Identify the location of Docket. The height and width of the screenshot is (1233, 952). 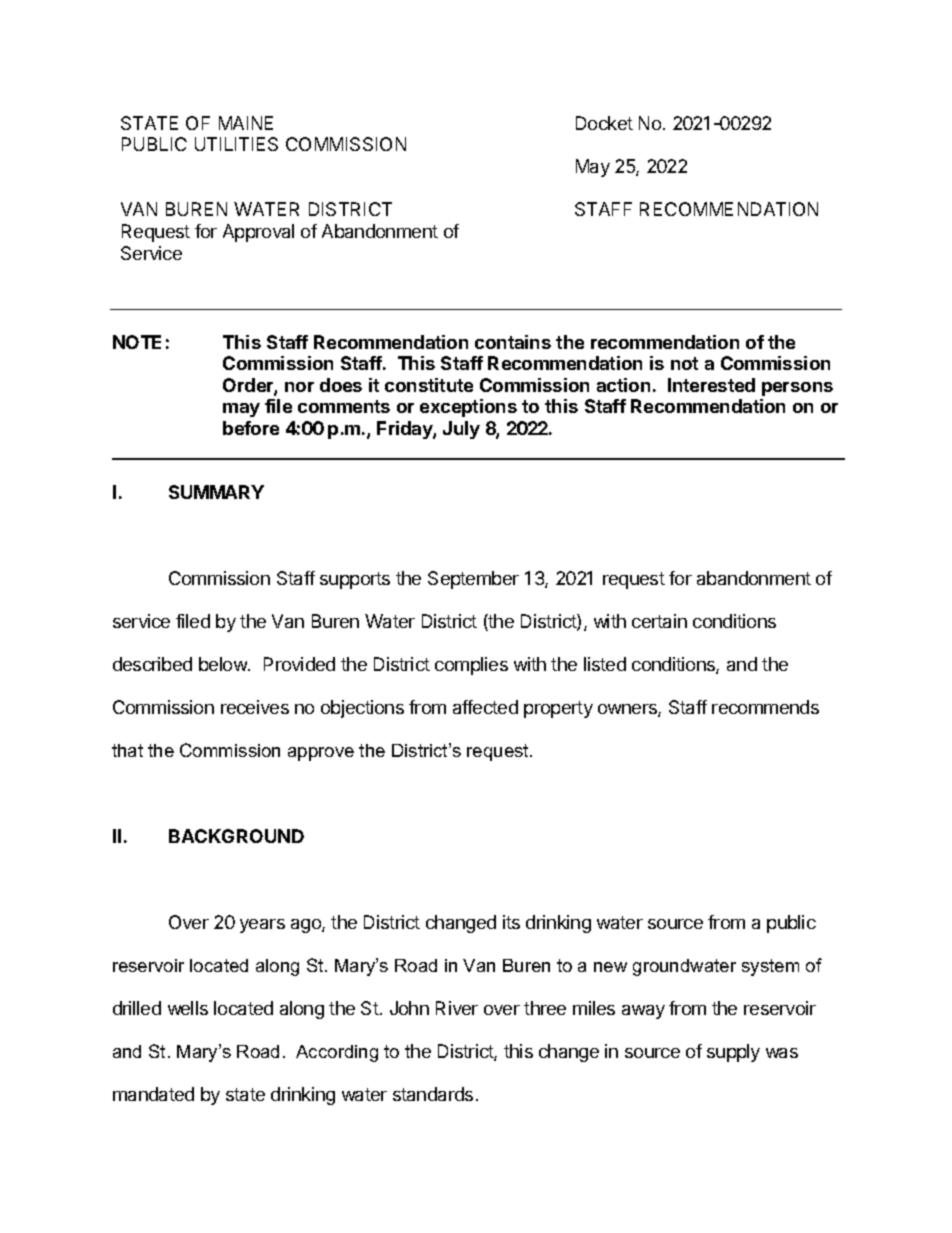
(604, 123).
